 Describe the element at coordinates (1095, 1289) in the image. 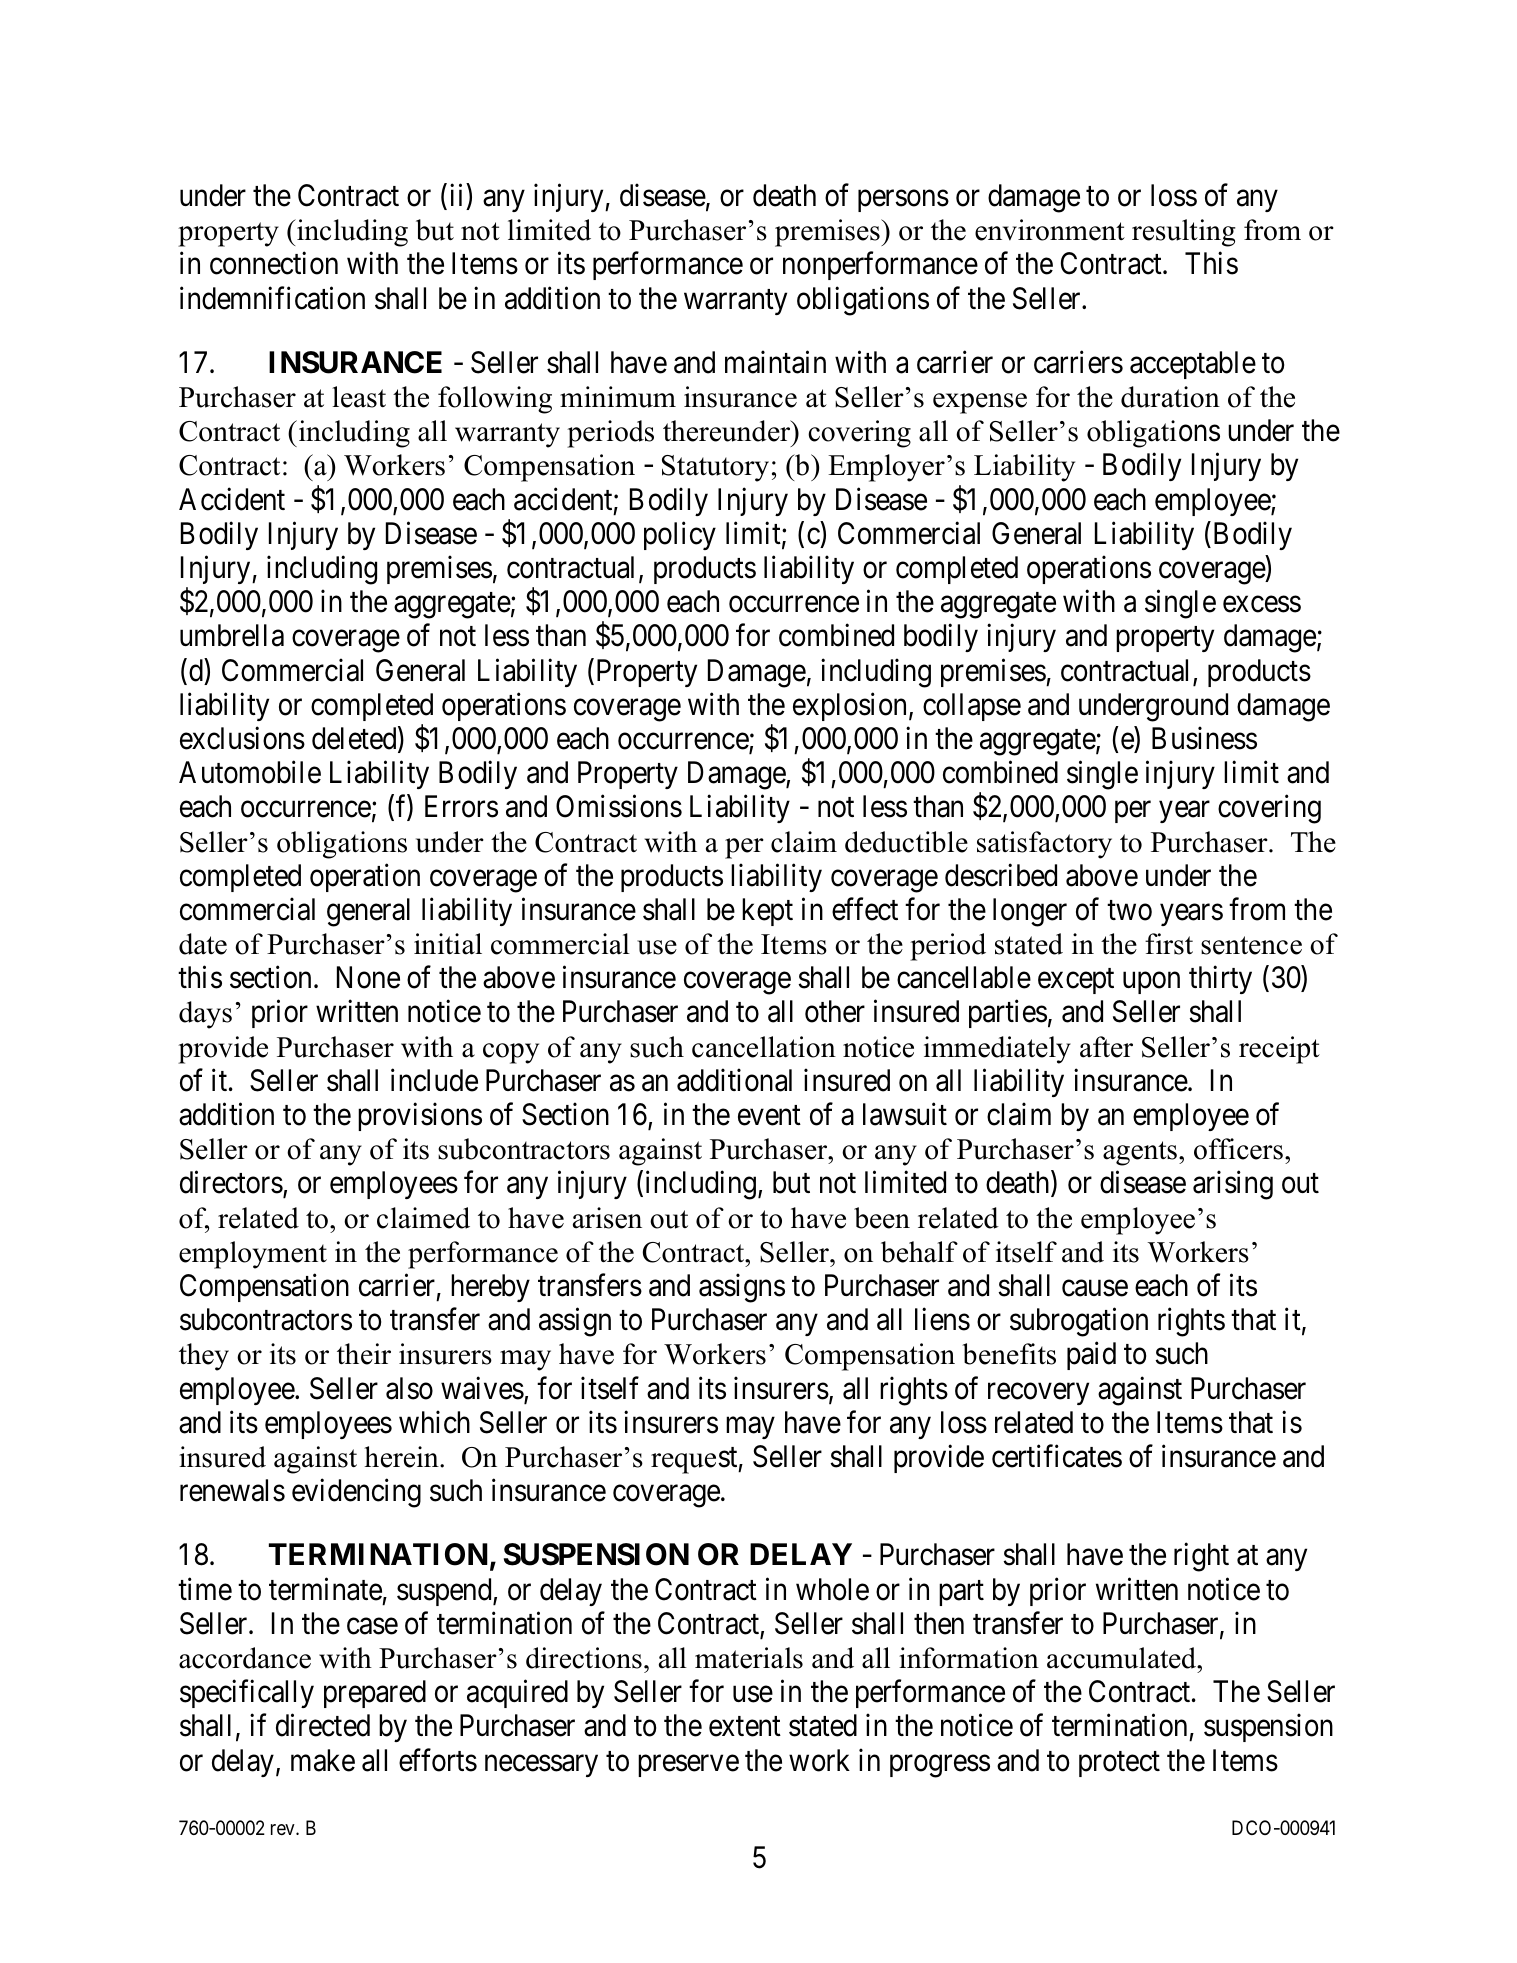

I see `cause` at that location.
